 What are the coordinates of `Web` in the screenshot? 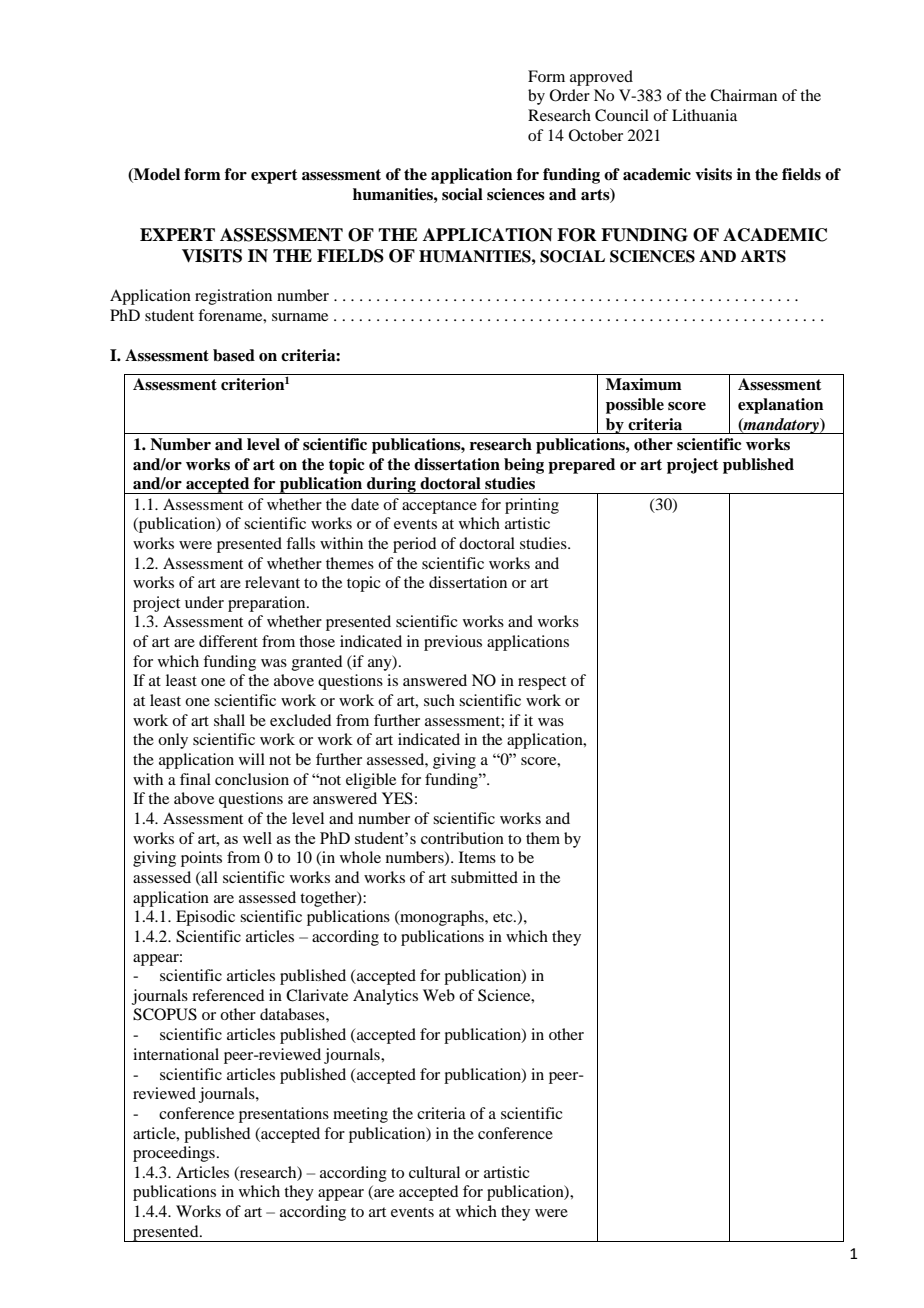 It's located at (439, 995).
